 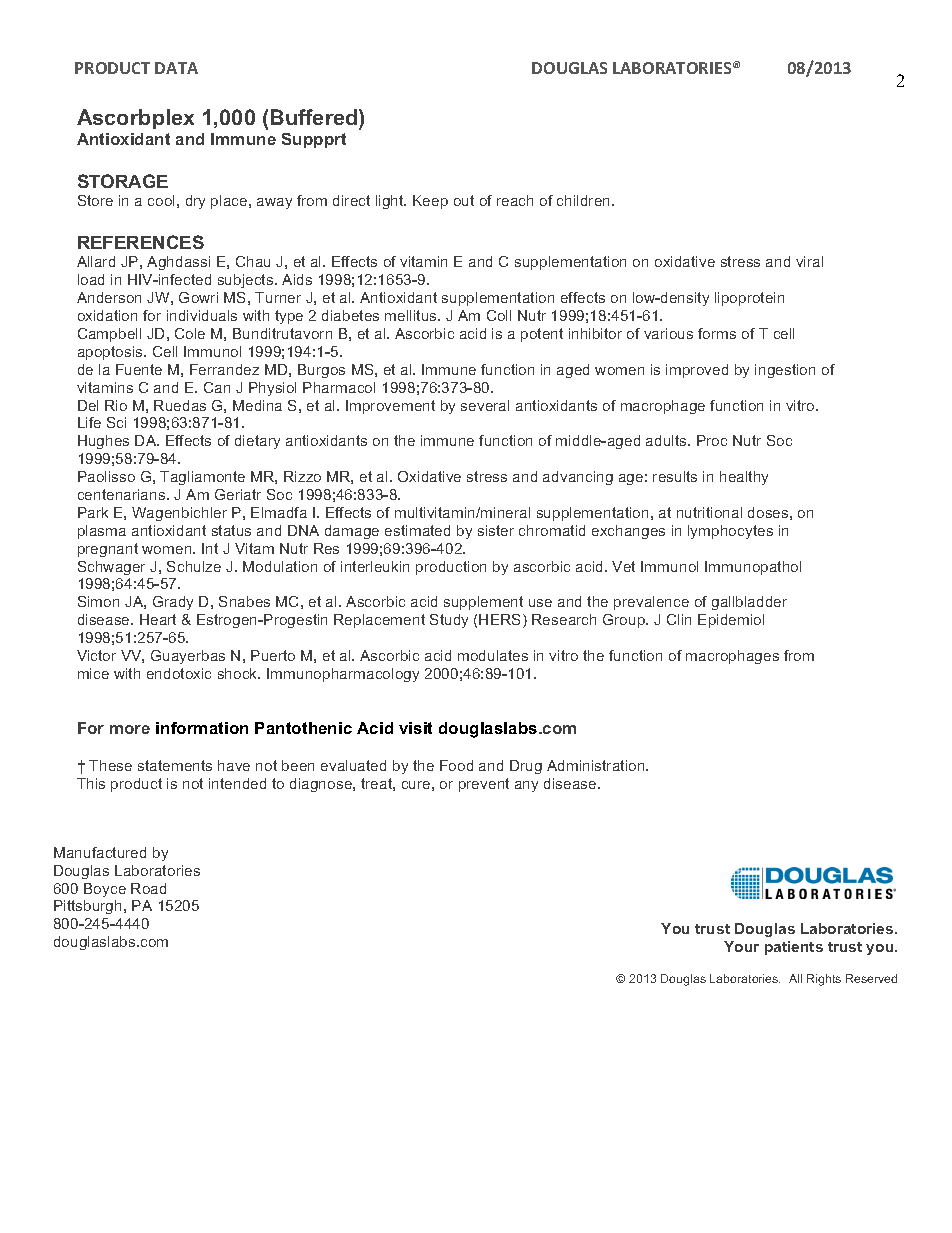 I want to click on Administration, so click(x=597, y=765).
